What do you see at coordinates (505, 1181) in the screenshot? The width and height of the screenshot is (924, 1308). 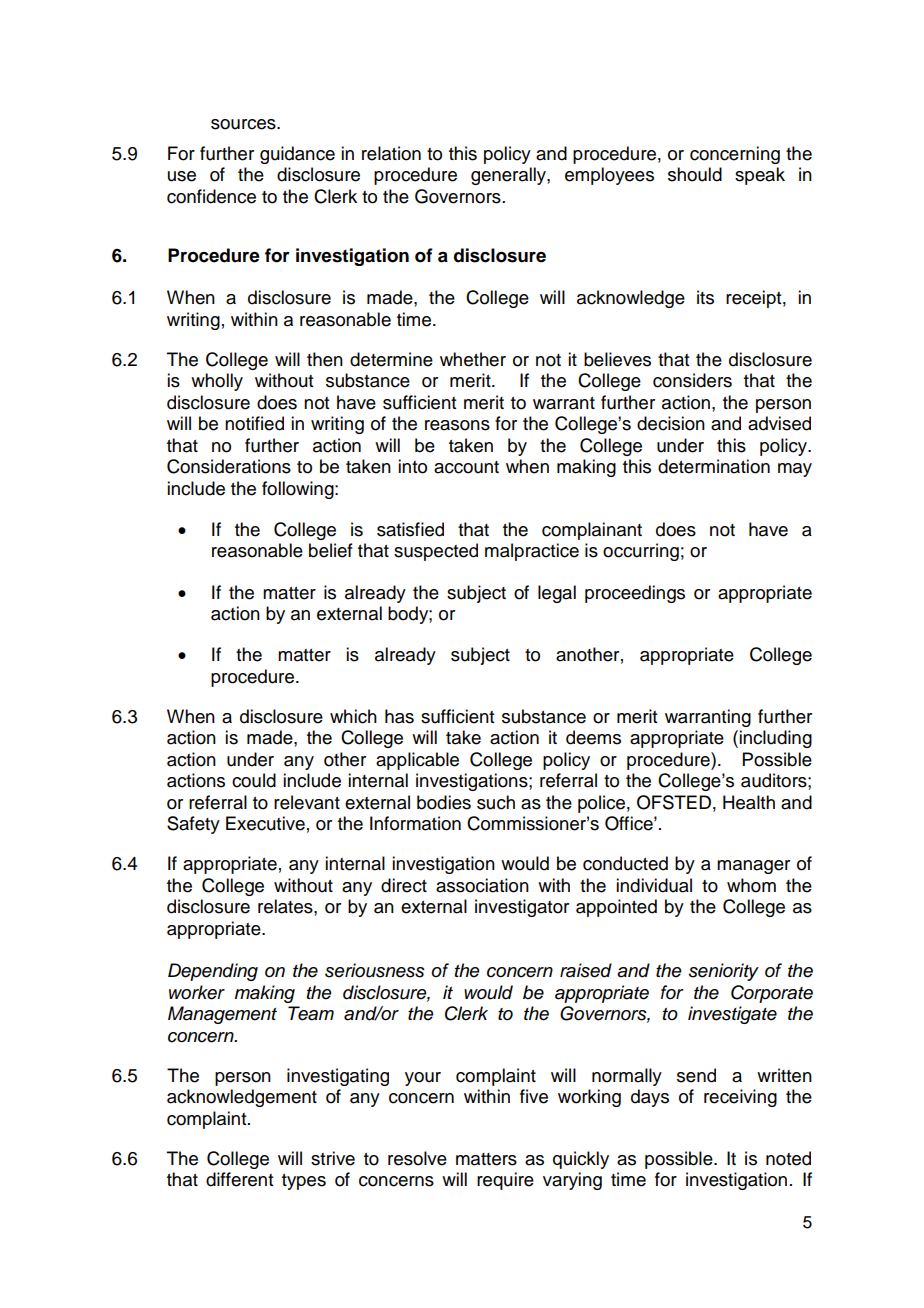 I see `require` at bounding box center [505, 1181].
